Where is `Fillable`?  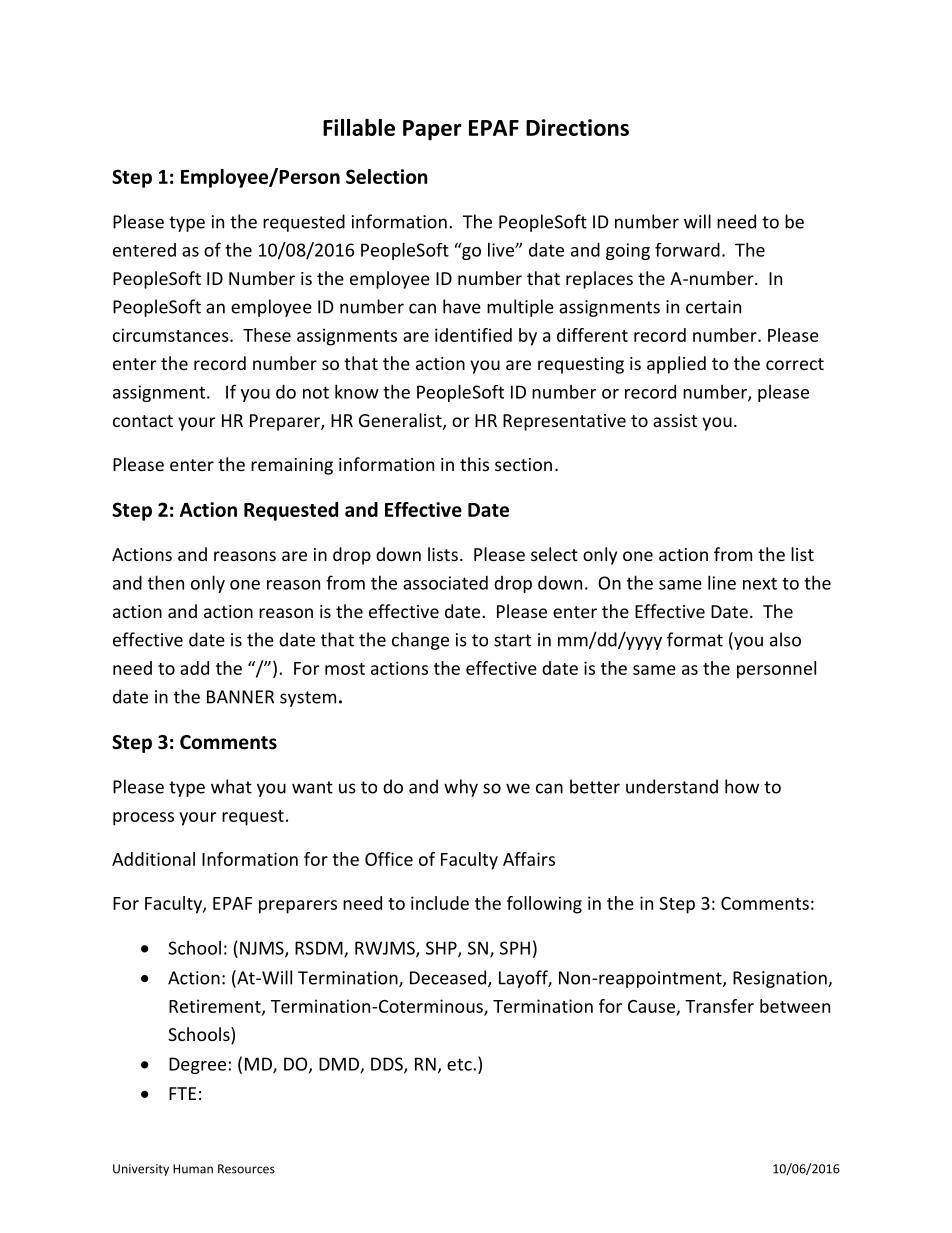
Fillable is located at coordinates (359, 127).
